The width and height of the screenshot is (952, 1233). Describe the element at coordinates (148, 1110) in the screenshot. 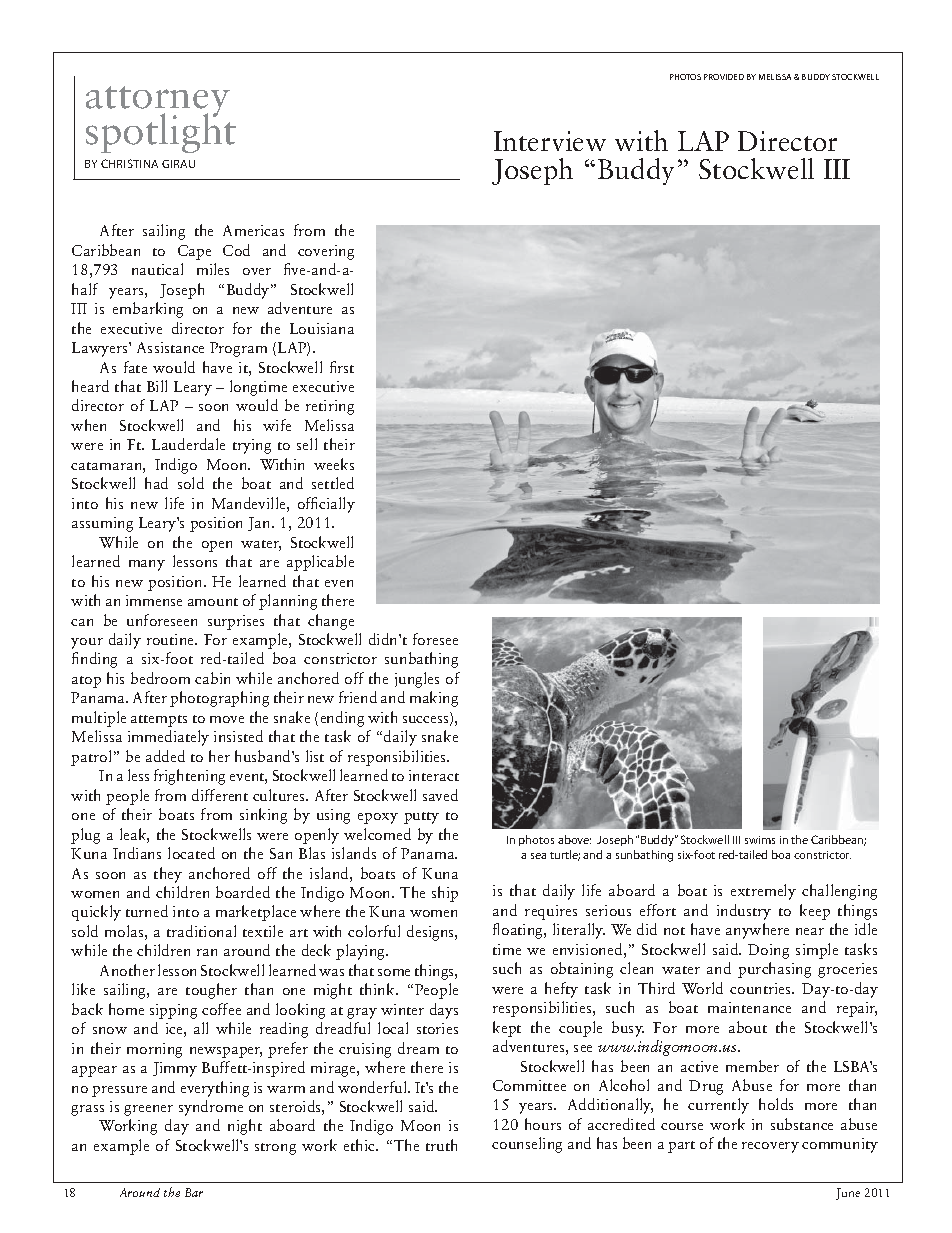

I see `greener` at that location.
